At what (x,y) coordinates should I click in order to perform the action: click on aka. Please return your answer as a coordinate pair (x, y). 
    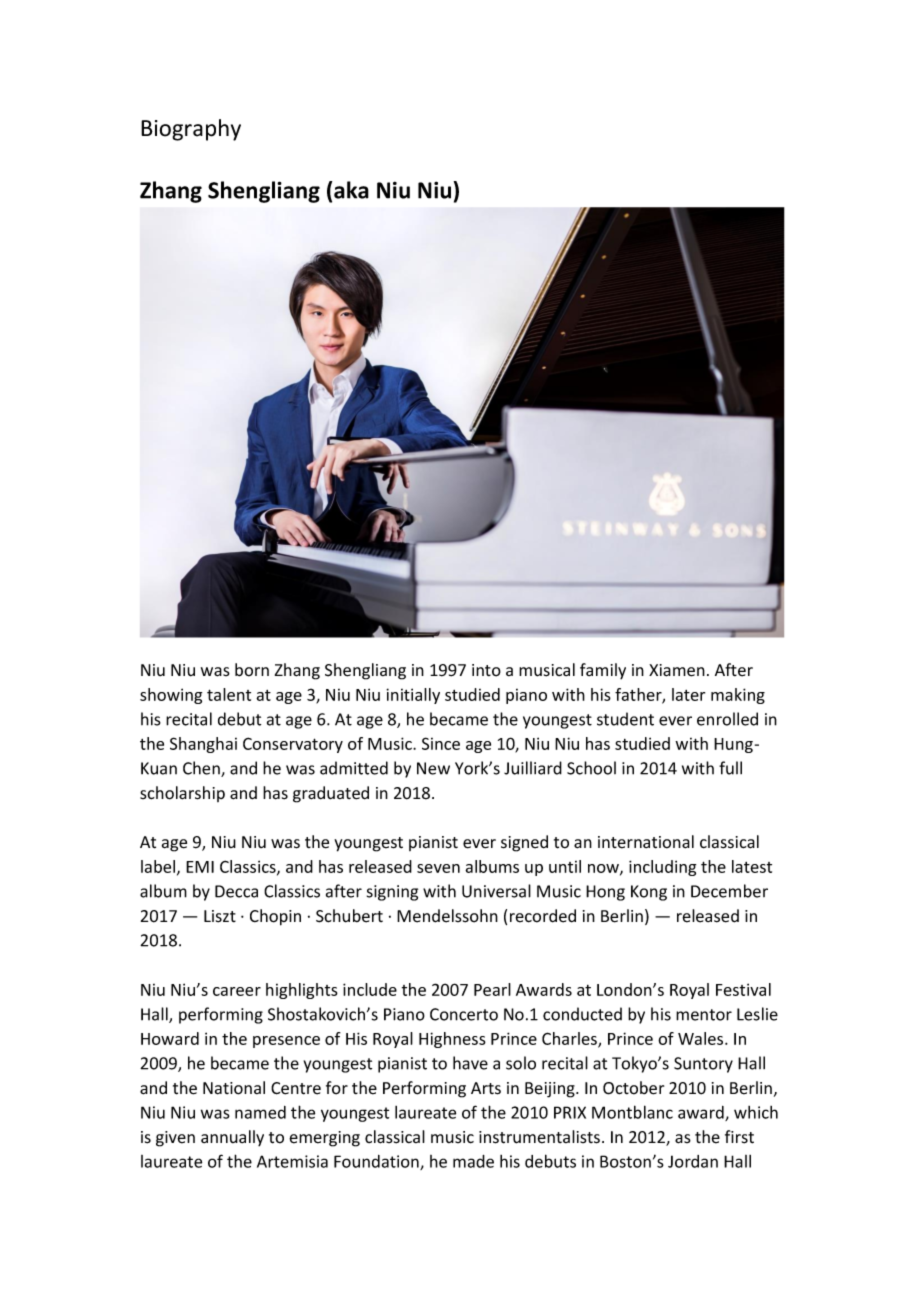
    Looking at the image, I should click on (351, 190).
